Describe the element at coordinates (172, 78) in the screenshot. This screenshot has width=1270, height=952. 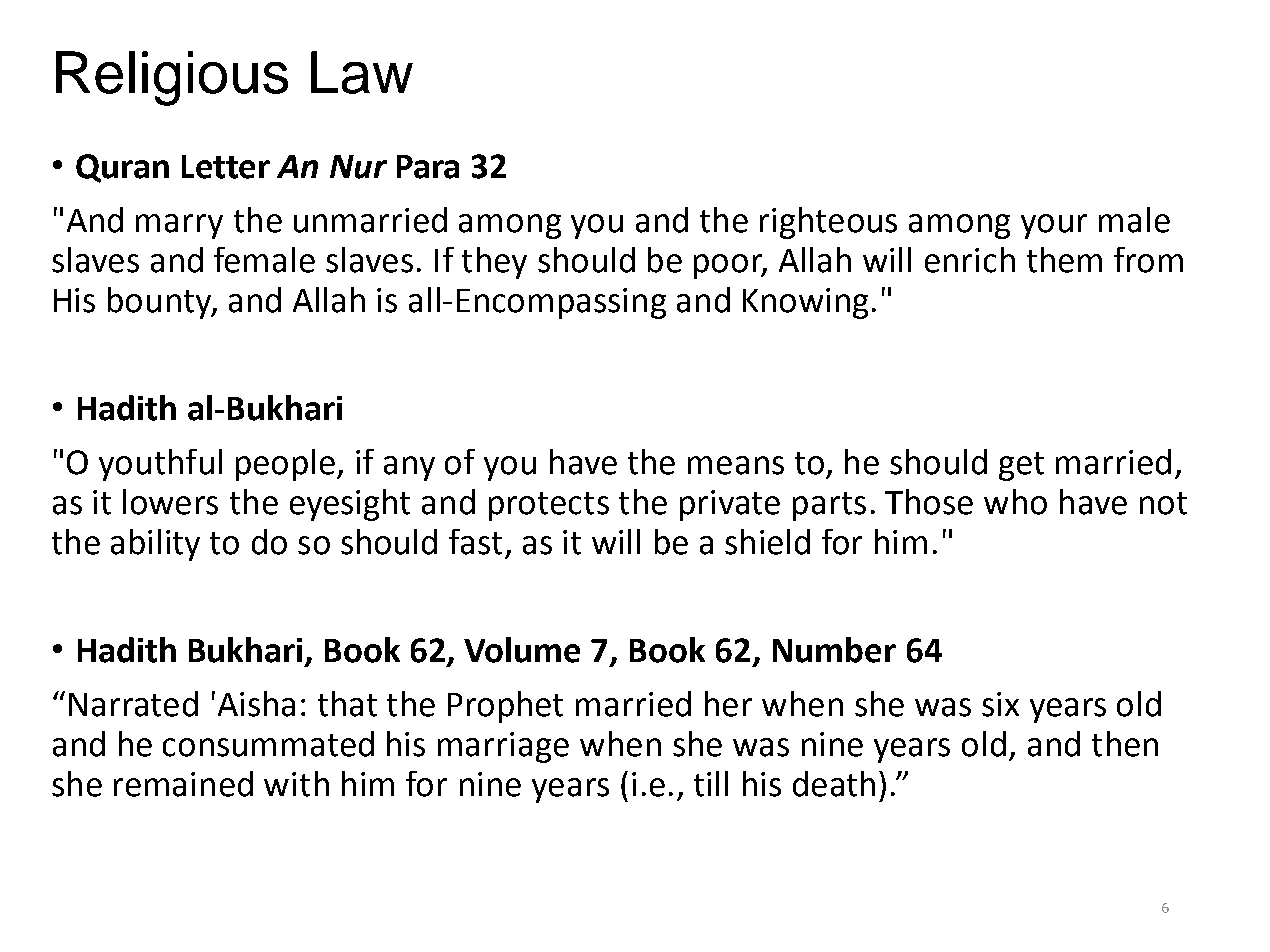
I see `Religious` at that location.
